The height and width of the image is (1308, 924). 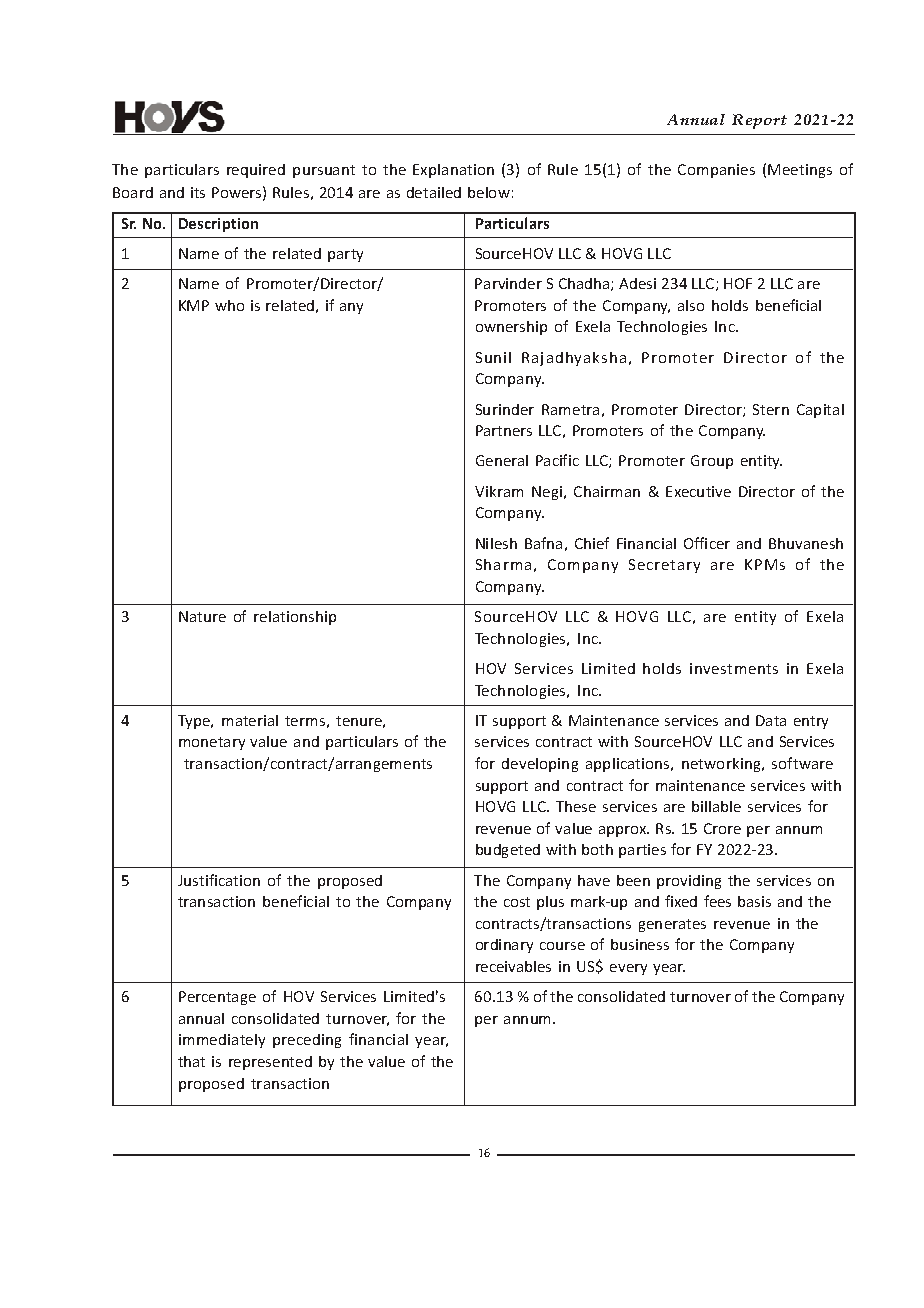 What do you see at coordinates (453, 171) in the image?
I see `Explanation` at bounding box center [453, 171].
